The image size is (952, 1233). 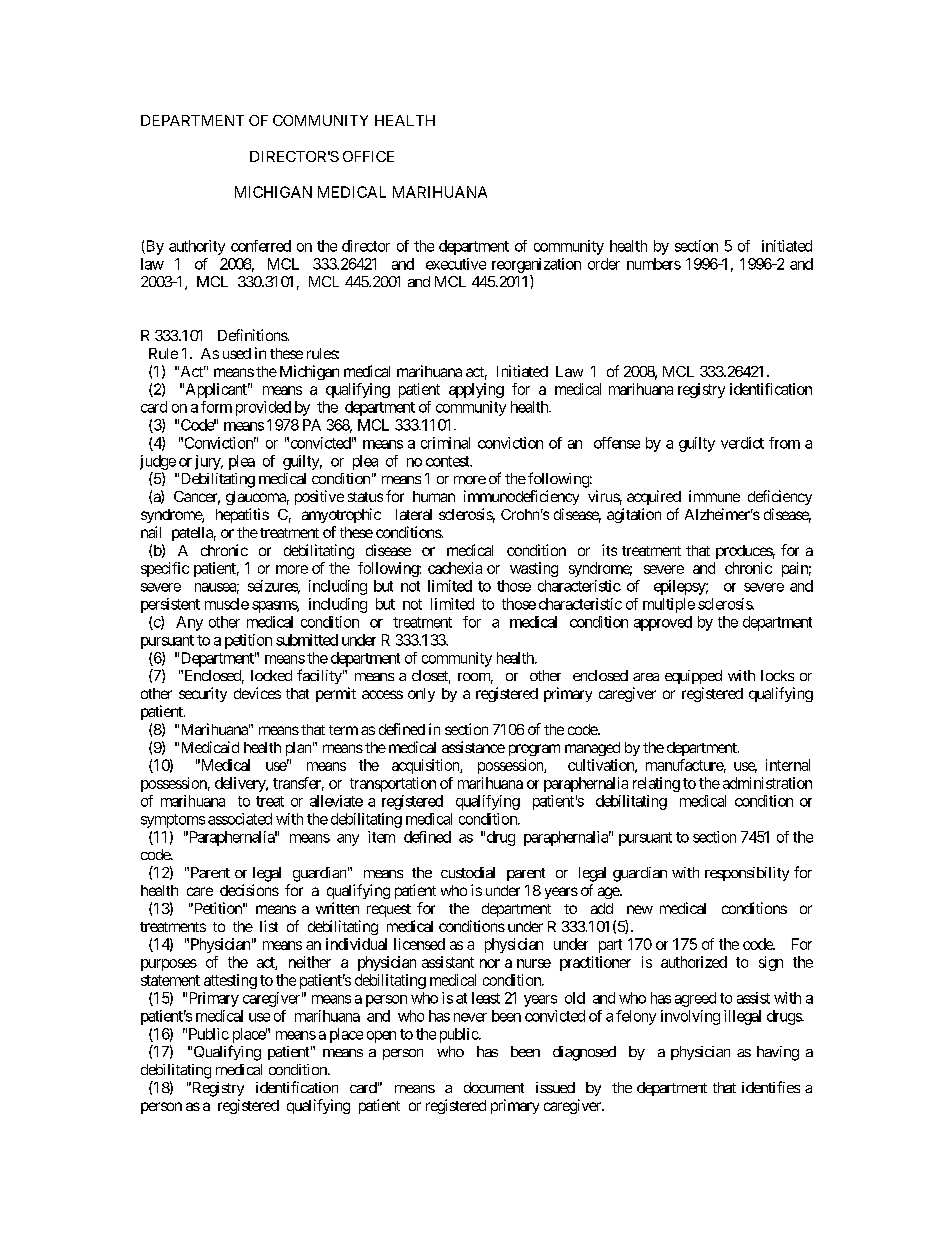 I want to click on multiple, so click(x=669, y=605).
